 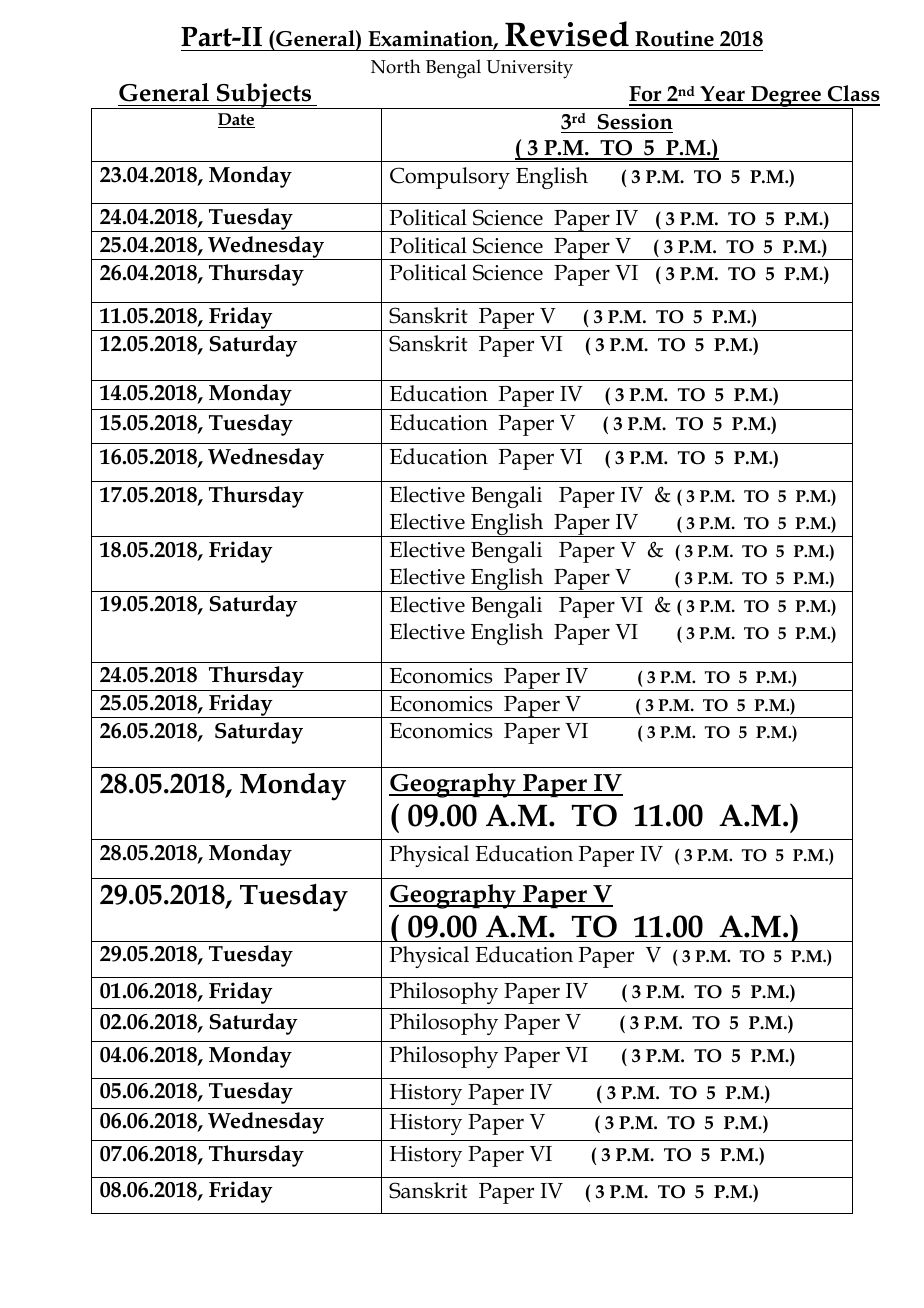 I want to click on Date, so click(x=236, y=120).
